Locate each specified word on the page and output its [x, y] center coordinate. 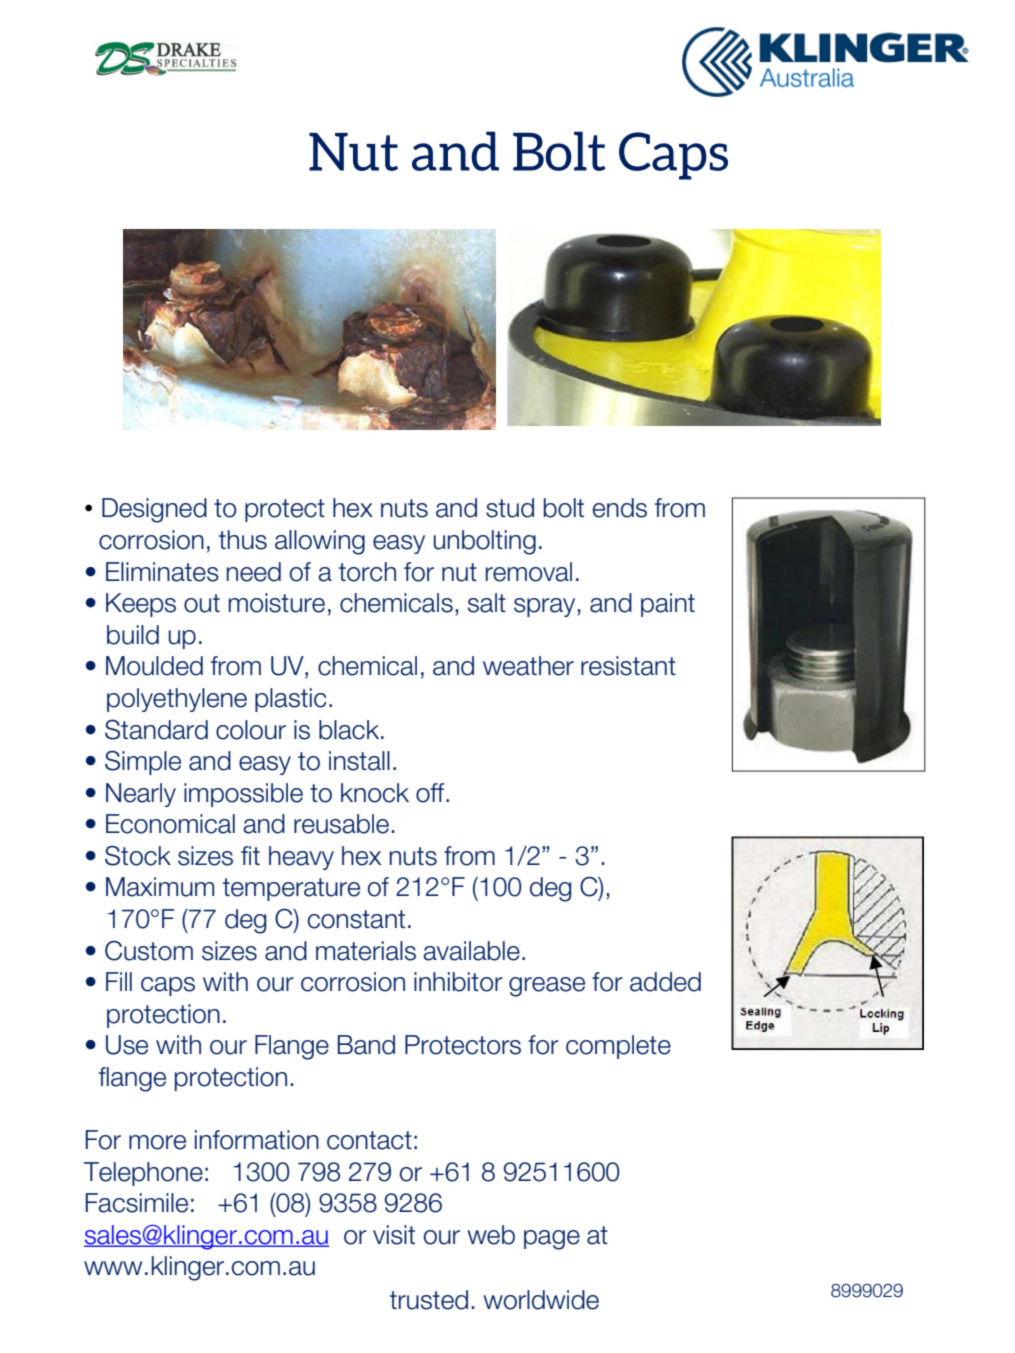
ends [620, 508]
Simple [143, 762]
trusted [429, 1300]
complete [618, 1047]
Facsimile [137, 1203]
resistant [628, 666]
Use [127, 1045]
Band [366, 1045]
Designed [154, 510]
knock [375, 793]
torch [367, 572]
